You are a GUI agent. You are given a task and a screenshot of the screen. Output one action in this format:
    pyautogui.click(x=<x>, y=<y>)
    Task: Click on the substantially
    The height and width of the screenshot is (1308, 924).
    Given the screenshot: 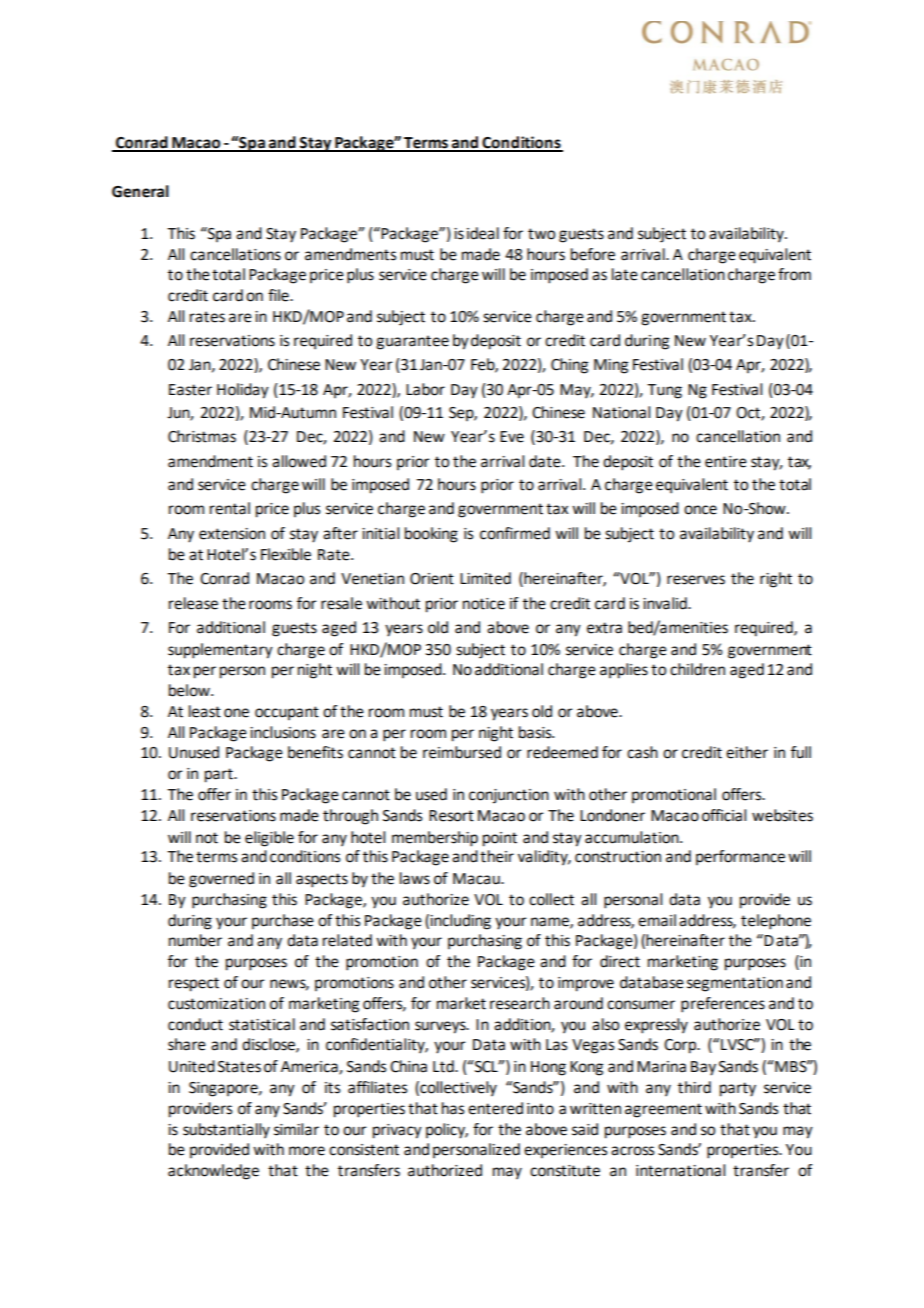 What is the action you would take?
    pyautogui.click(x=226, y=1131)
